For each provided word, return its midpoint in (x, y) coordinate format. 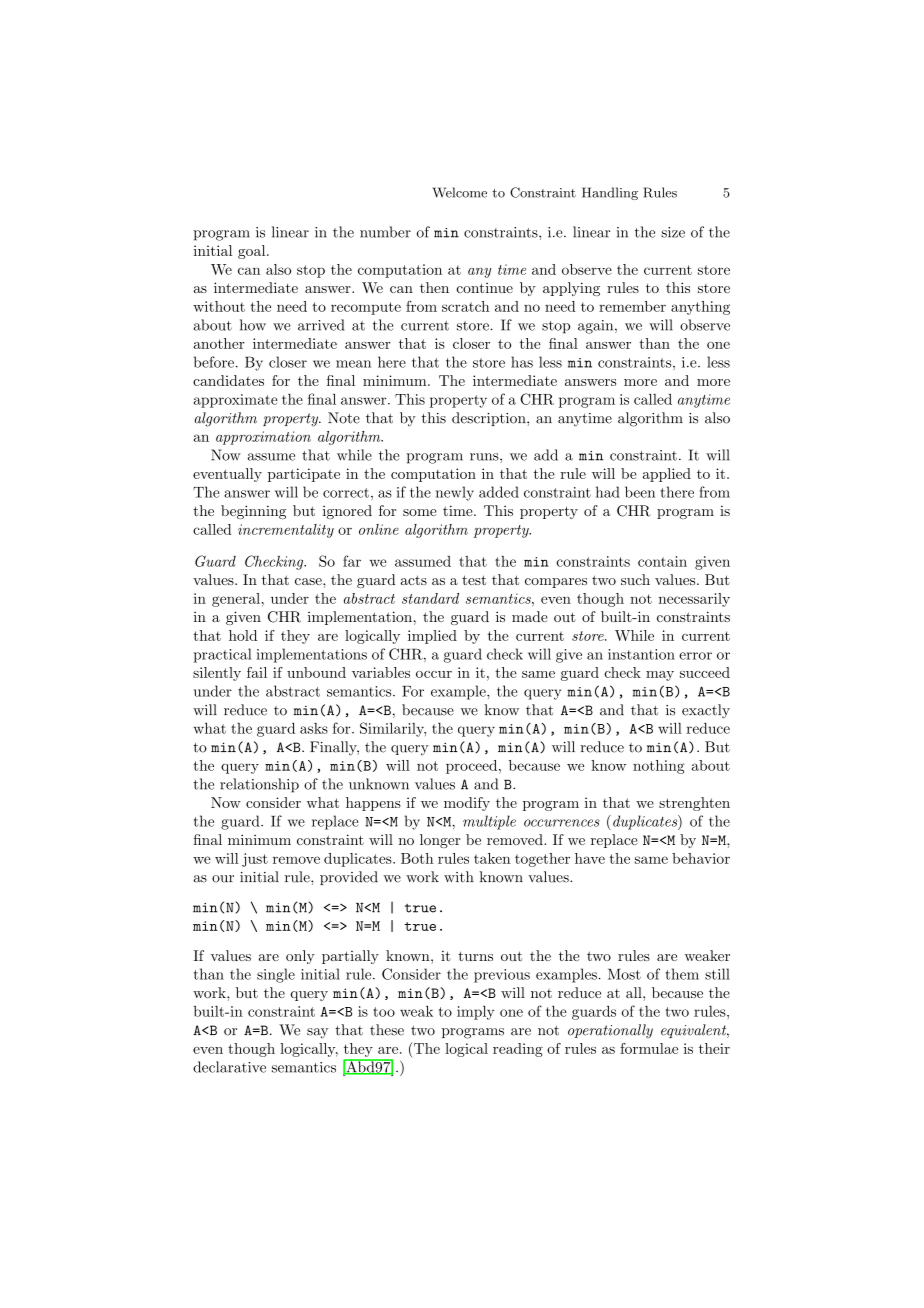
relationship (259, 785)
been (640, 492)
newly (455, 493)
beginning (253, 512)
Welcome (460, 192)
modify (467, 804)
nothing (659, 767)
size (673, 232)
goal (253, 252)
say (317, 1033)
